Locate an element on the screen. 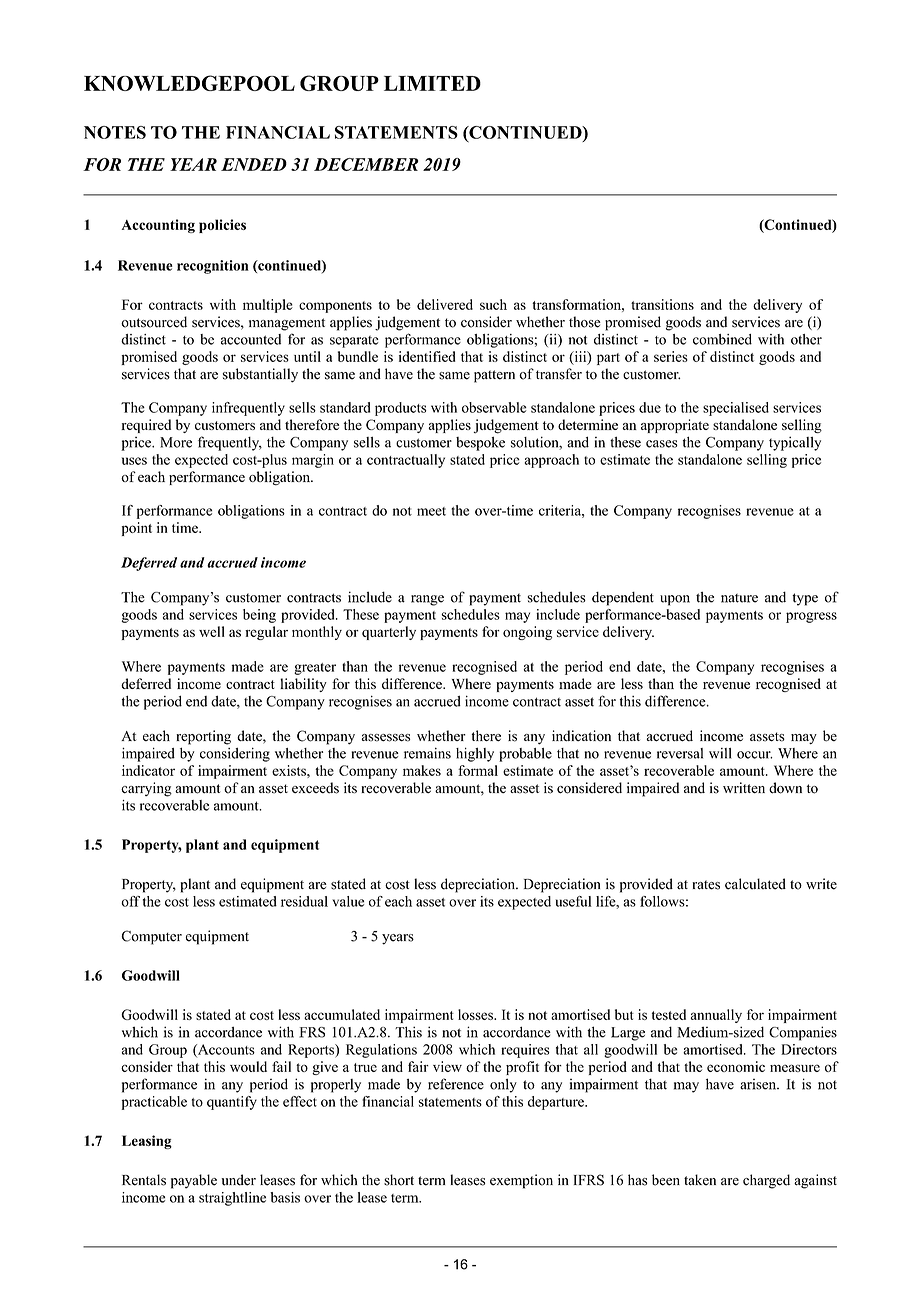 This screenshot has height=1303, width=924. LIMITED is located at coordinates (432, 83).
